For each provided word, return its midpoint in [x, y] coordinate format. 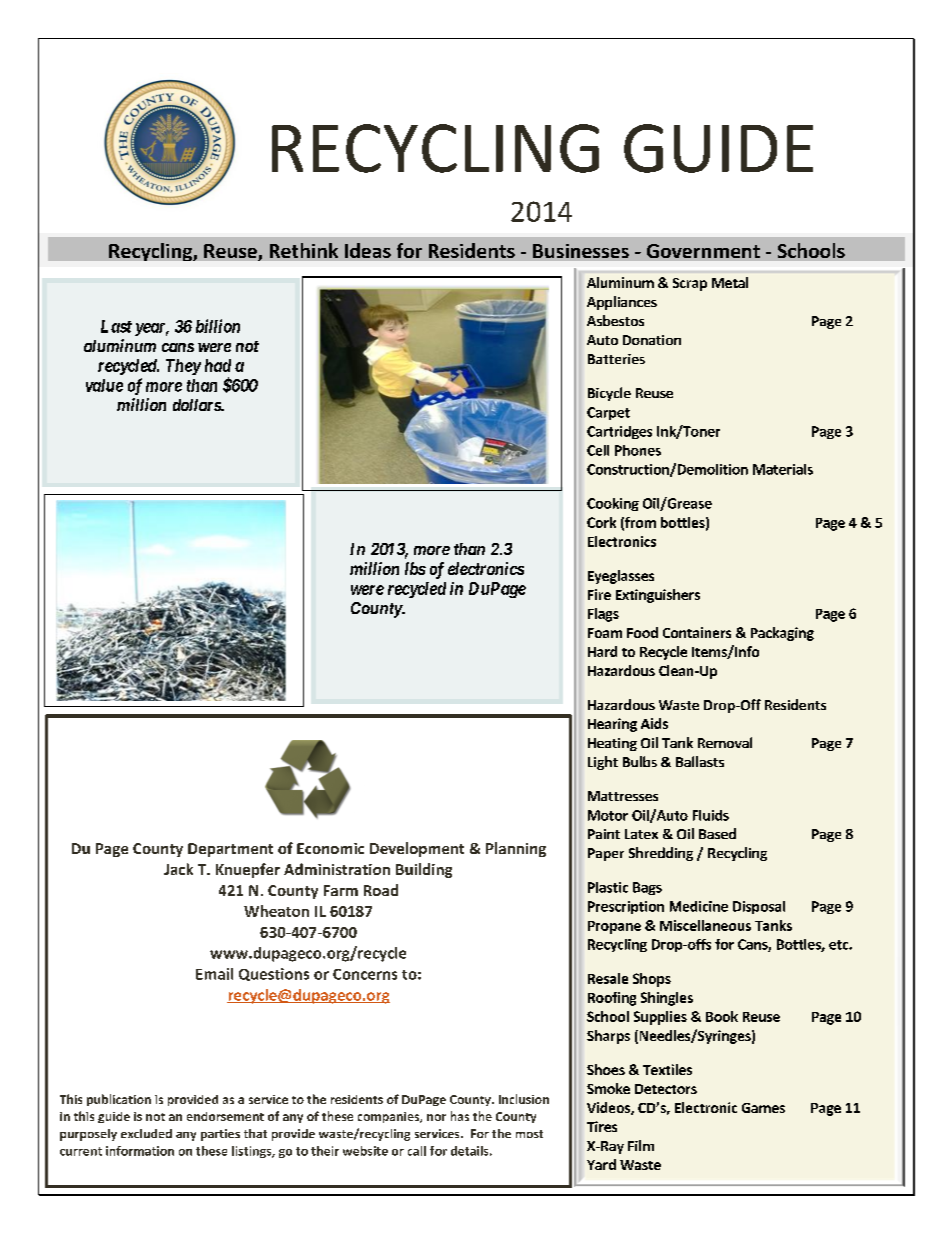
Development [417, 849]
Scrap [690, 284]
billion [218, 326]
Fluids [711, 815]
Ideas [368, 250]
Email [214, 974]
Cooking [613, 504]
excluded [146, 1133]
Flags [603, 615]
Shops [652, 980]
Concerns [365, 974]
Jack [178, 869]
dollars [197, 405]
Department [230, 850]
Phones [638, 450]
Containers [697, 632]
